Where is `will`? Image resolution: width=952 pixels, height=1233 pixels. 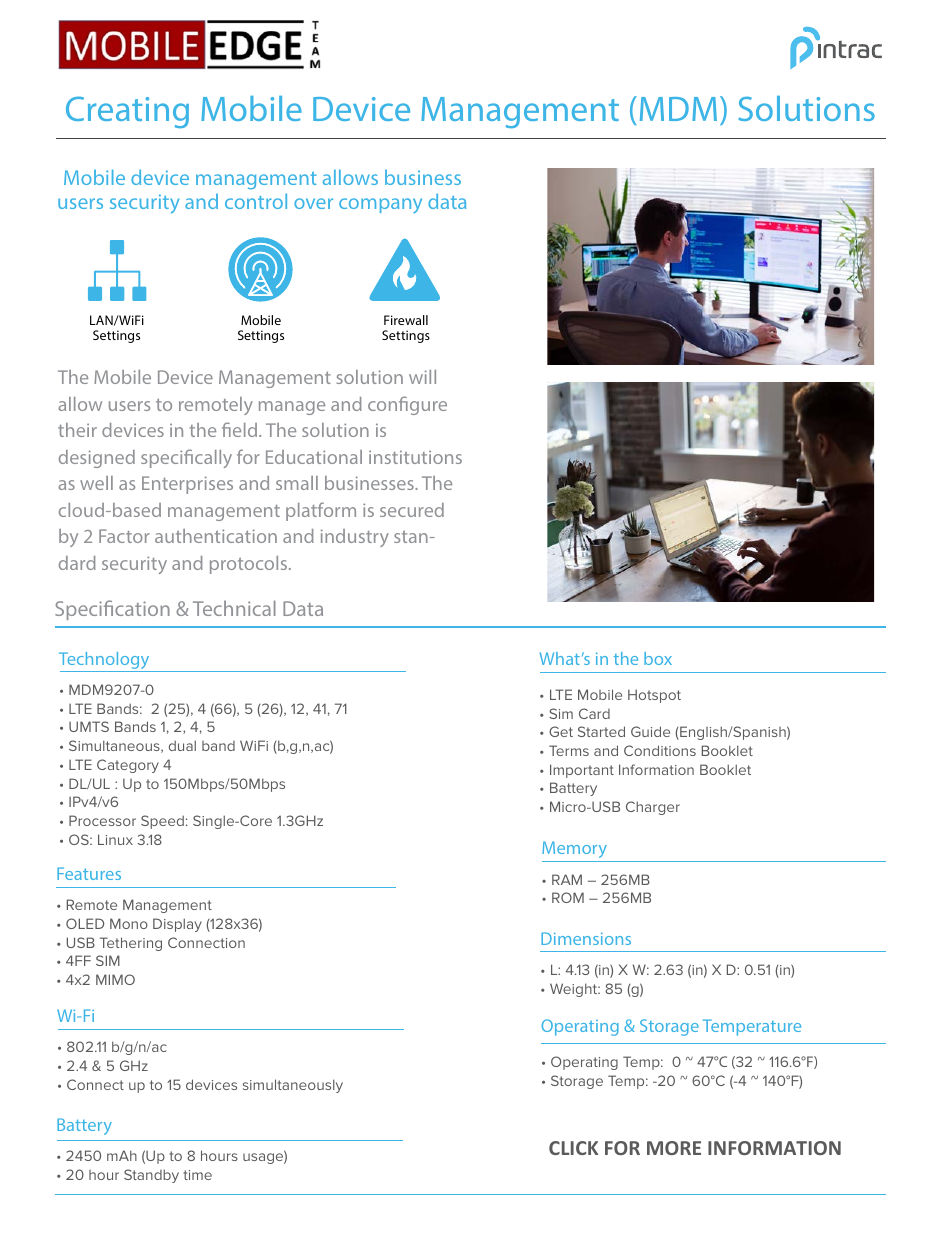 will is located at coordinates (422, 377).
